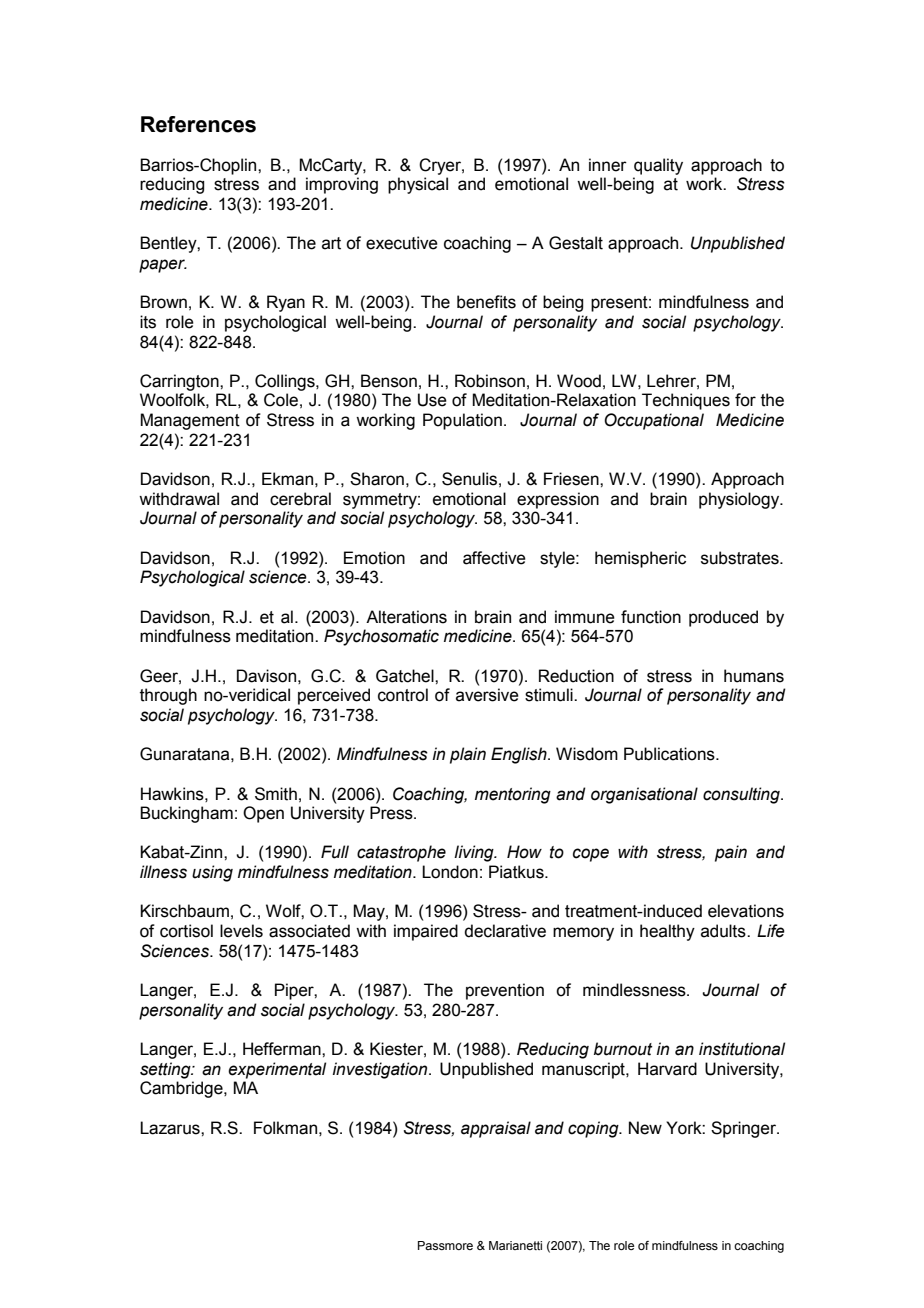  Describe the element at coordinates (496, 1129) in the screenshot. I see `appraisal` at that location.
